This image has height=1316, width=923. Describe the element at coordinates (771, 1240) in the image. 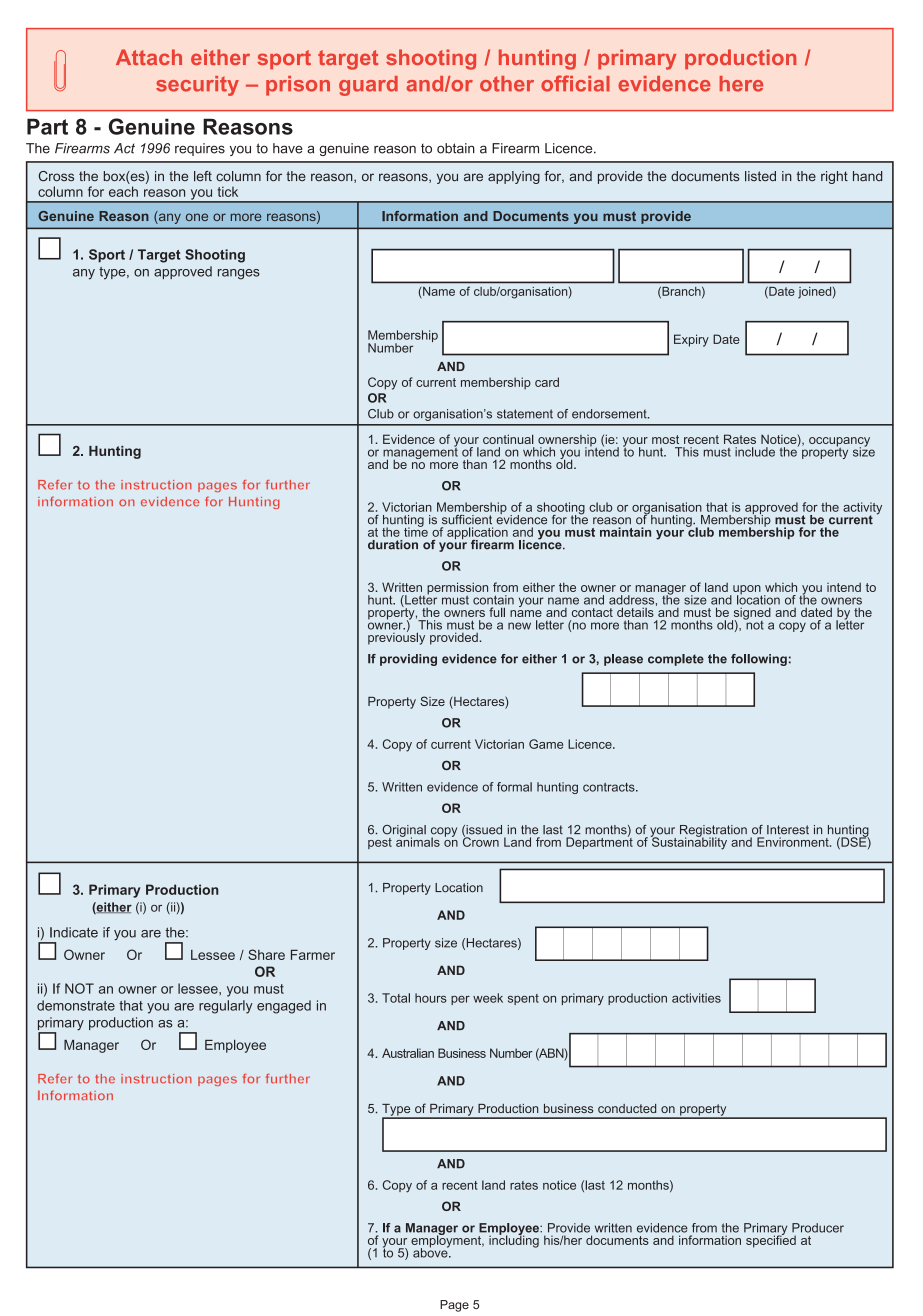

I see `specified` at that location.
